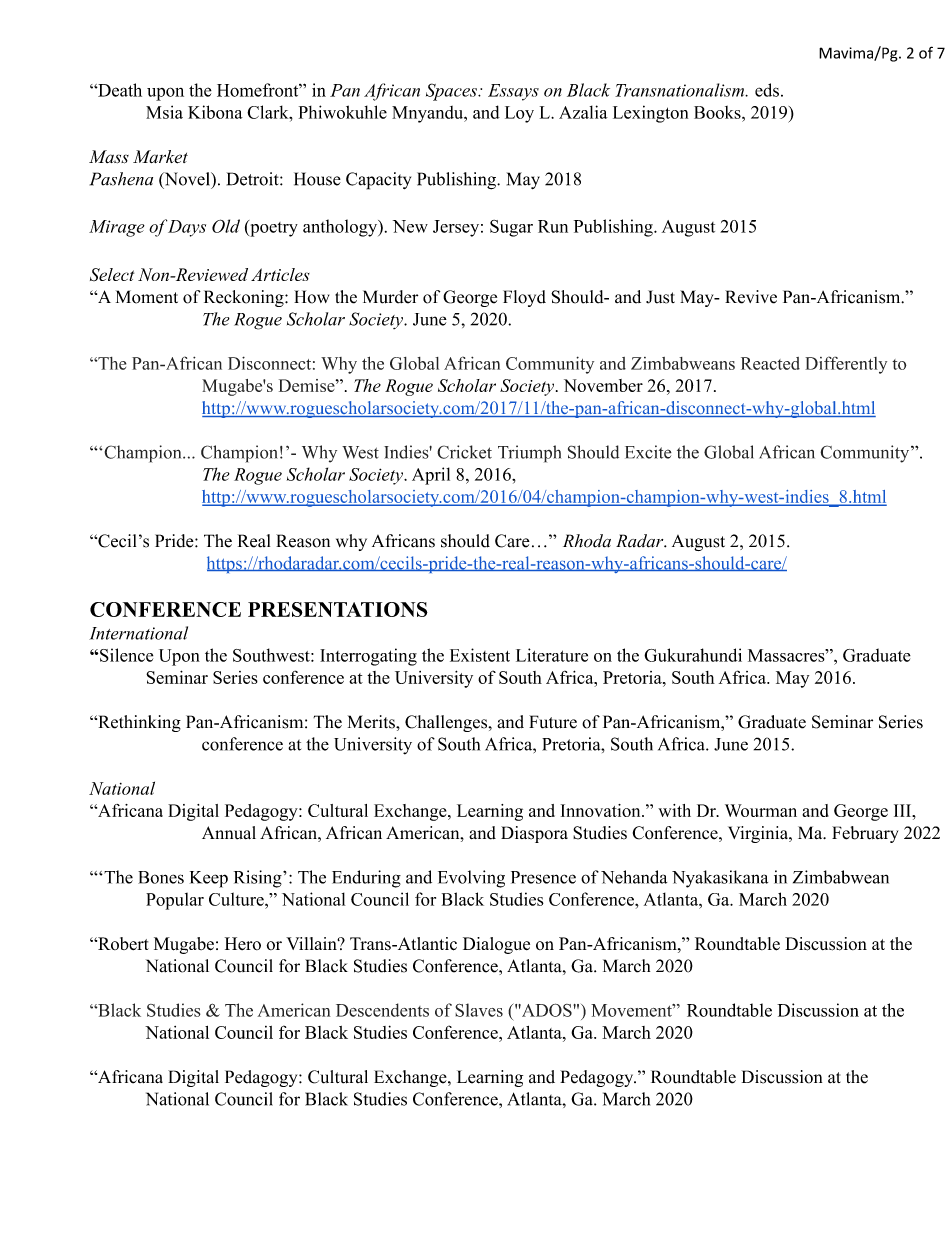 This screenshot has width=952, height=1233. What do you see at coordinates (243, 943) in the screenshot?
I see `Hero` at bounding box center [243, 943].
